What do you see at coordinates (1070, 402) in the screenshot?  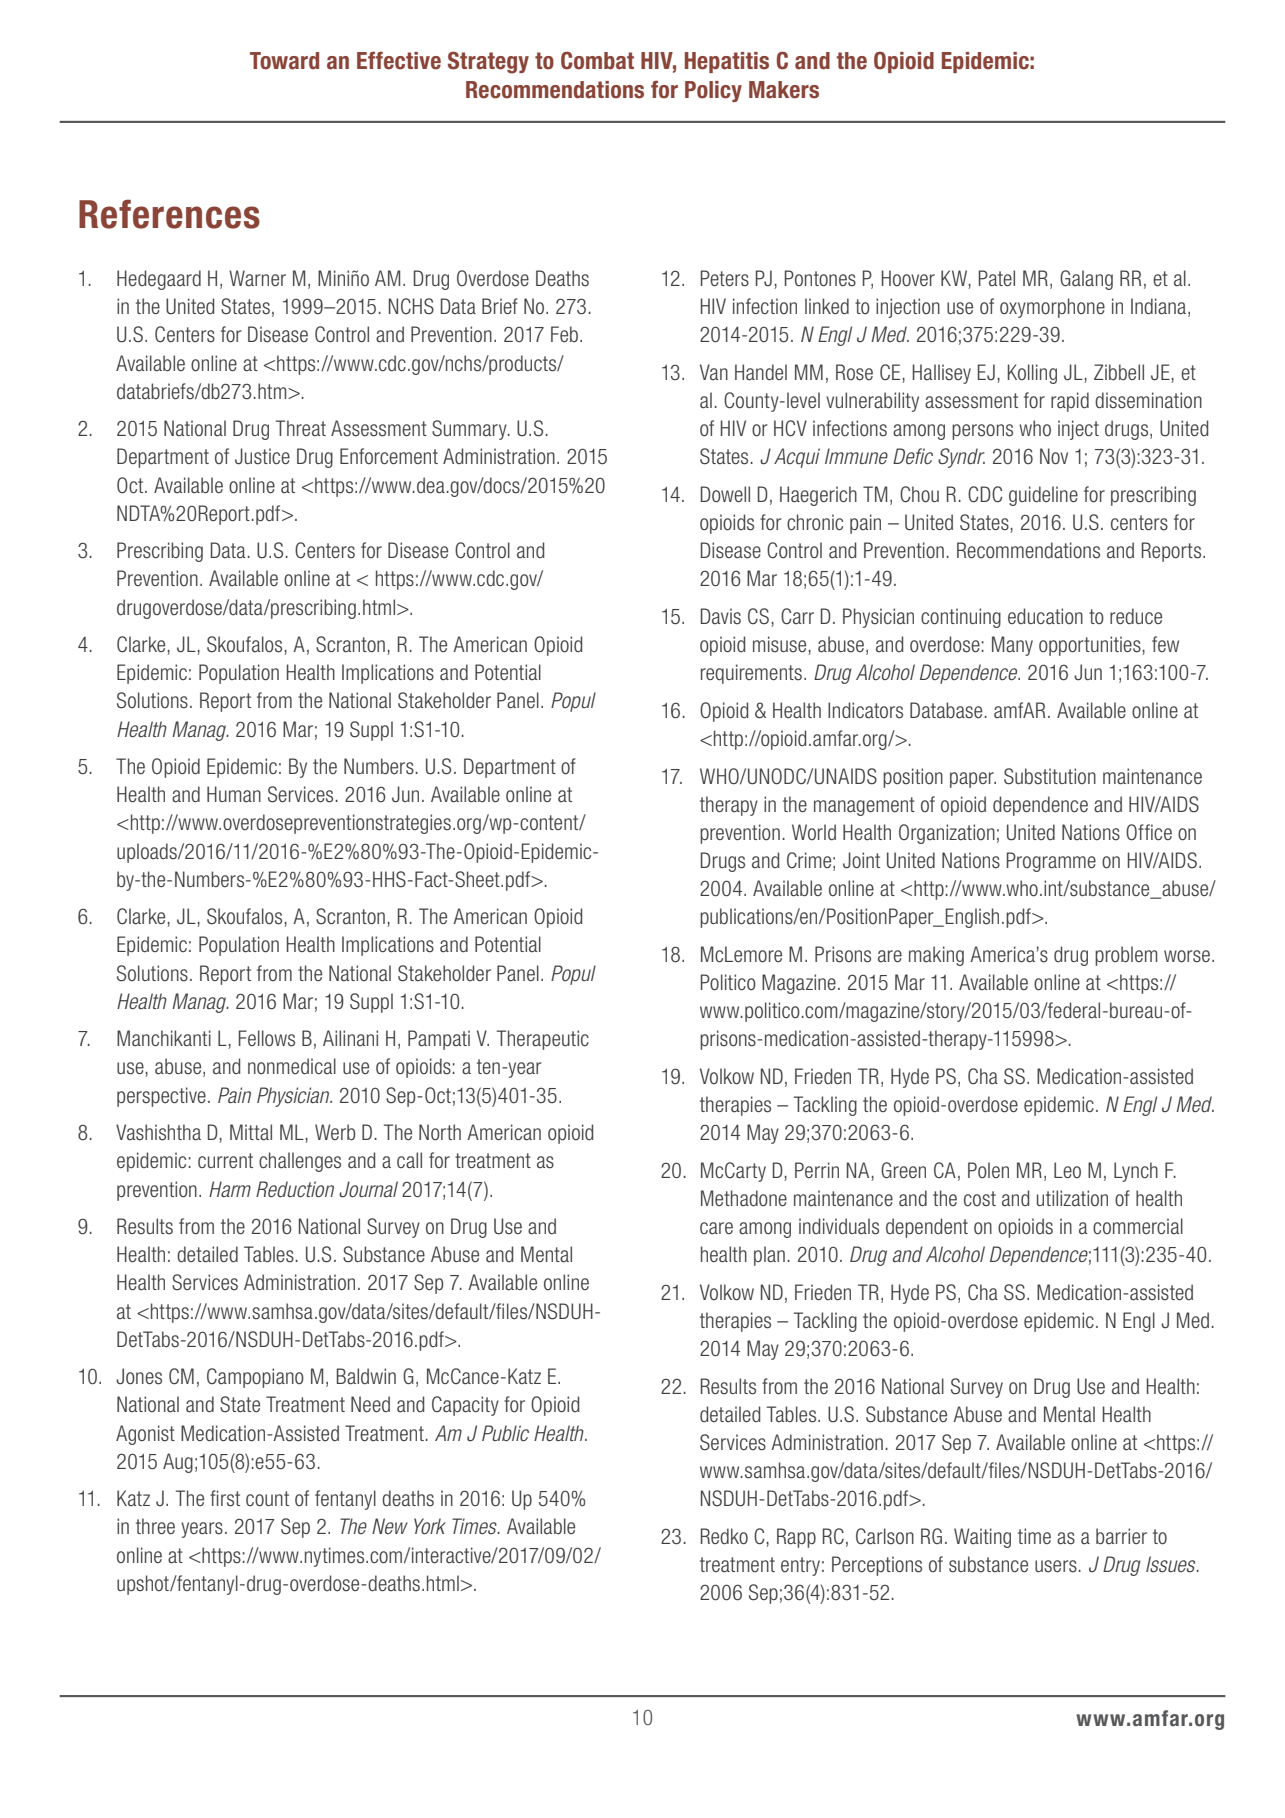 I see `rapid` at bounding box center [1070, 402].
